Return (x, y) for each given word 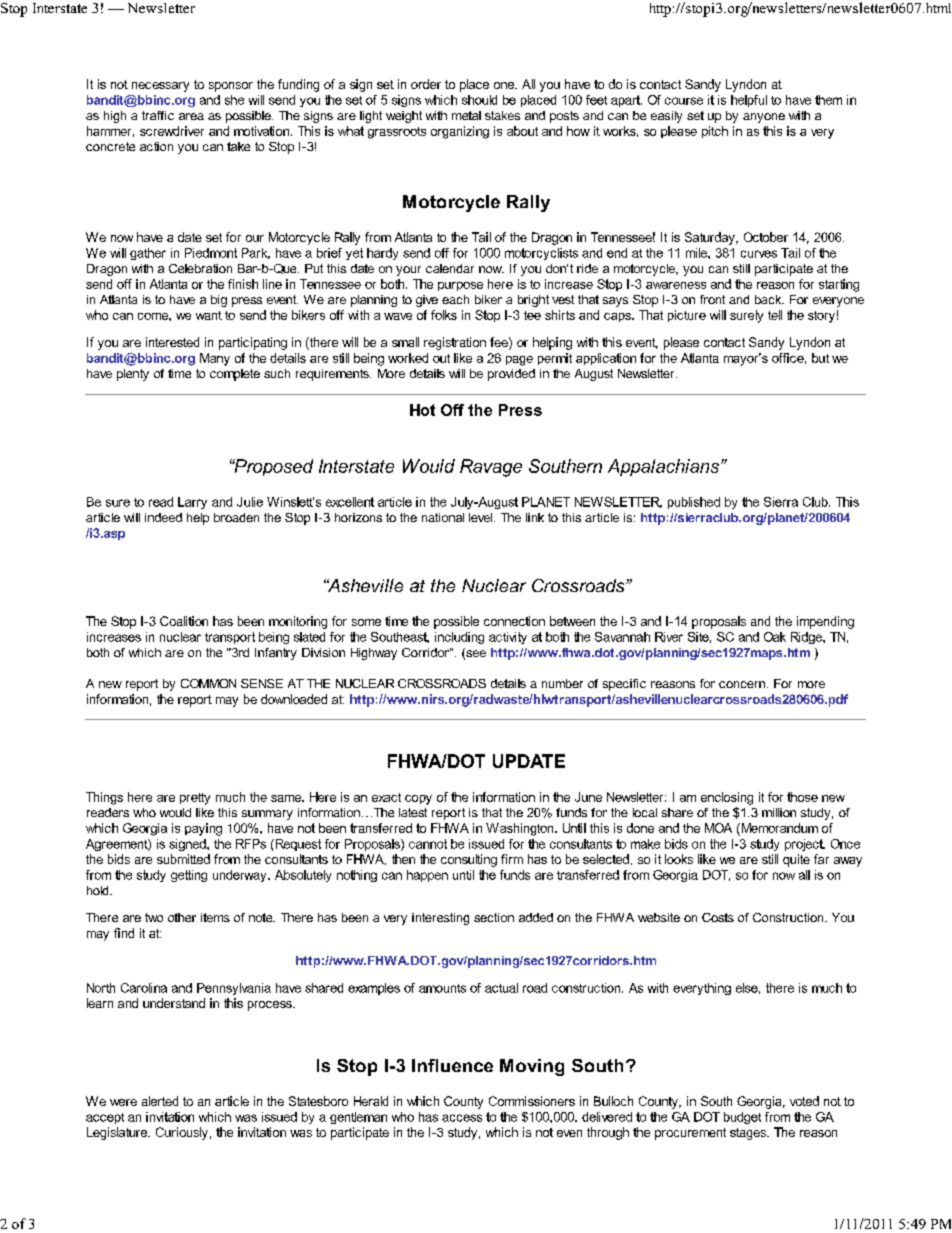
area (191, 116)
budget (742, 1118)
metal (466, 115)
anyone (764, 118)
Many (215, 359)
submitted (183, 859)
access (462, 1118)
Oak (775, 637)
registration (455, 343)
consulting (469, 860)
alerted (160, 1101)
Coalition (184, 621)
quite (796, 860)
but (820, 358)
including (459, 638)
